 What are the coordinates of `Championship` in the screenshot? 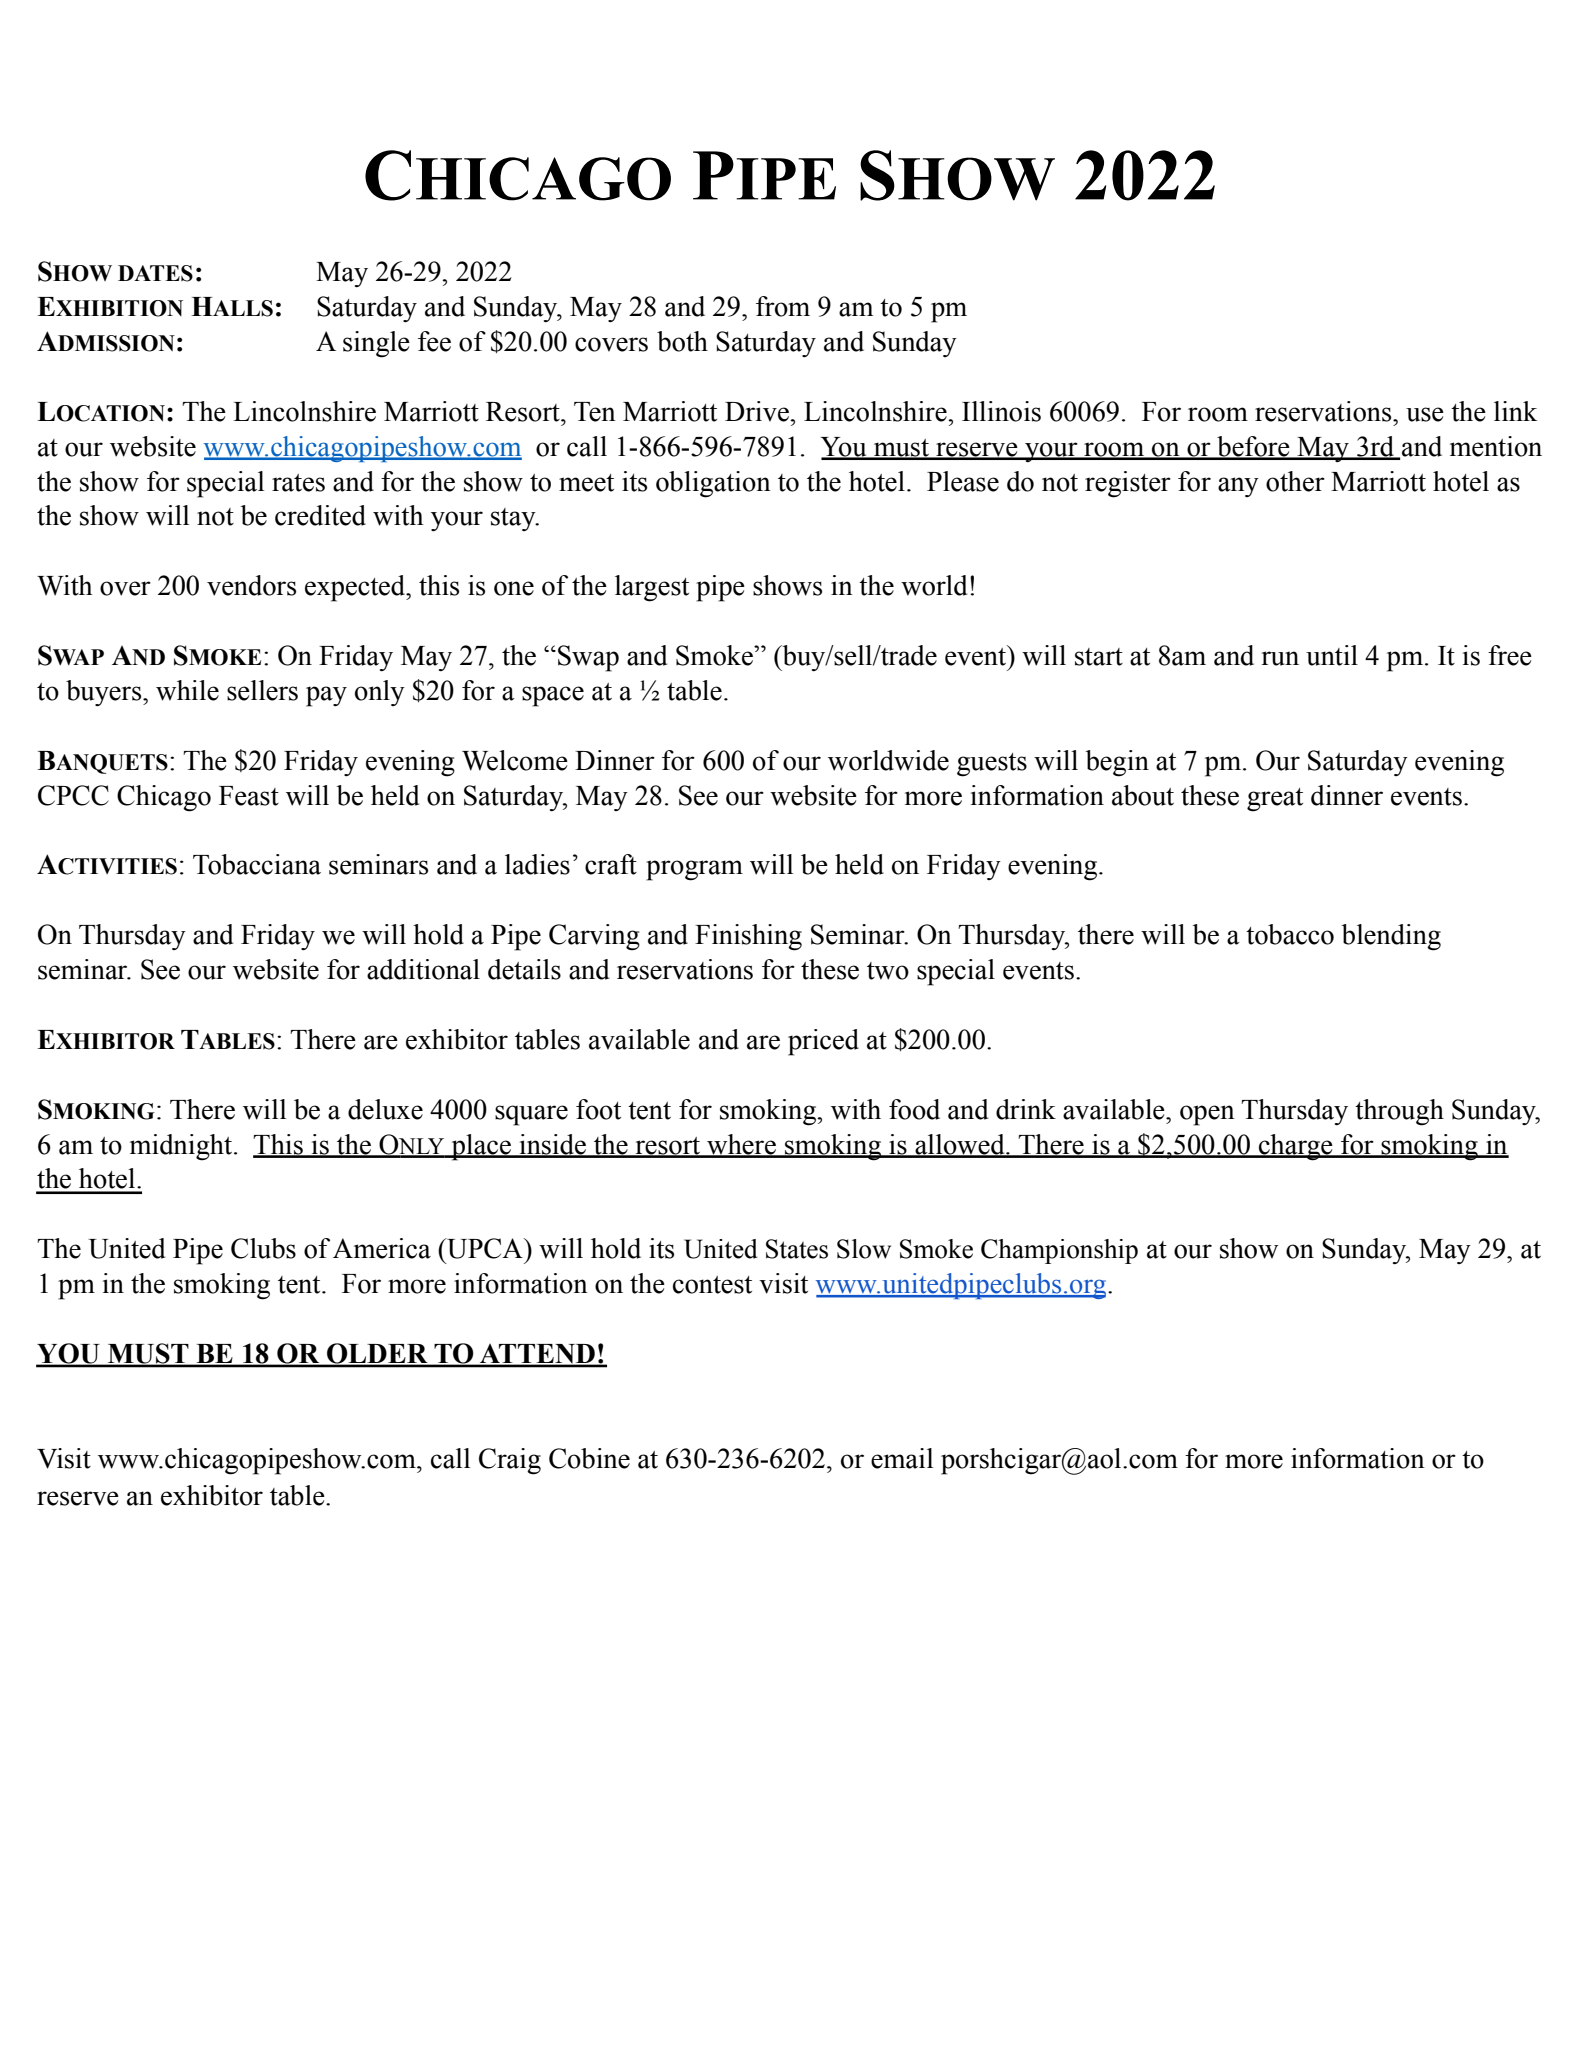 It's located at (1059, 1251).
